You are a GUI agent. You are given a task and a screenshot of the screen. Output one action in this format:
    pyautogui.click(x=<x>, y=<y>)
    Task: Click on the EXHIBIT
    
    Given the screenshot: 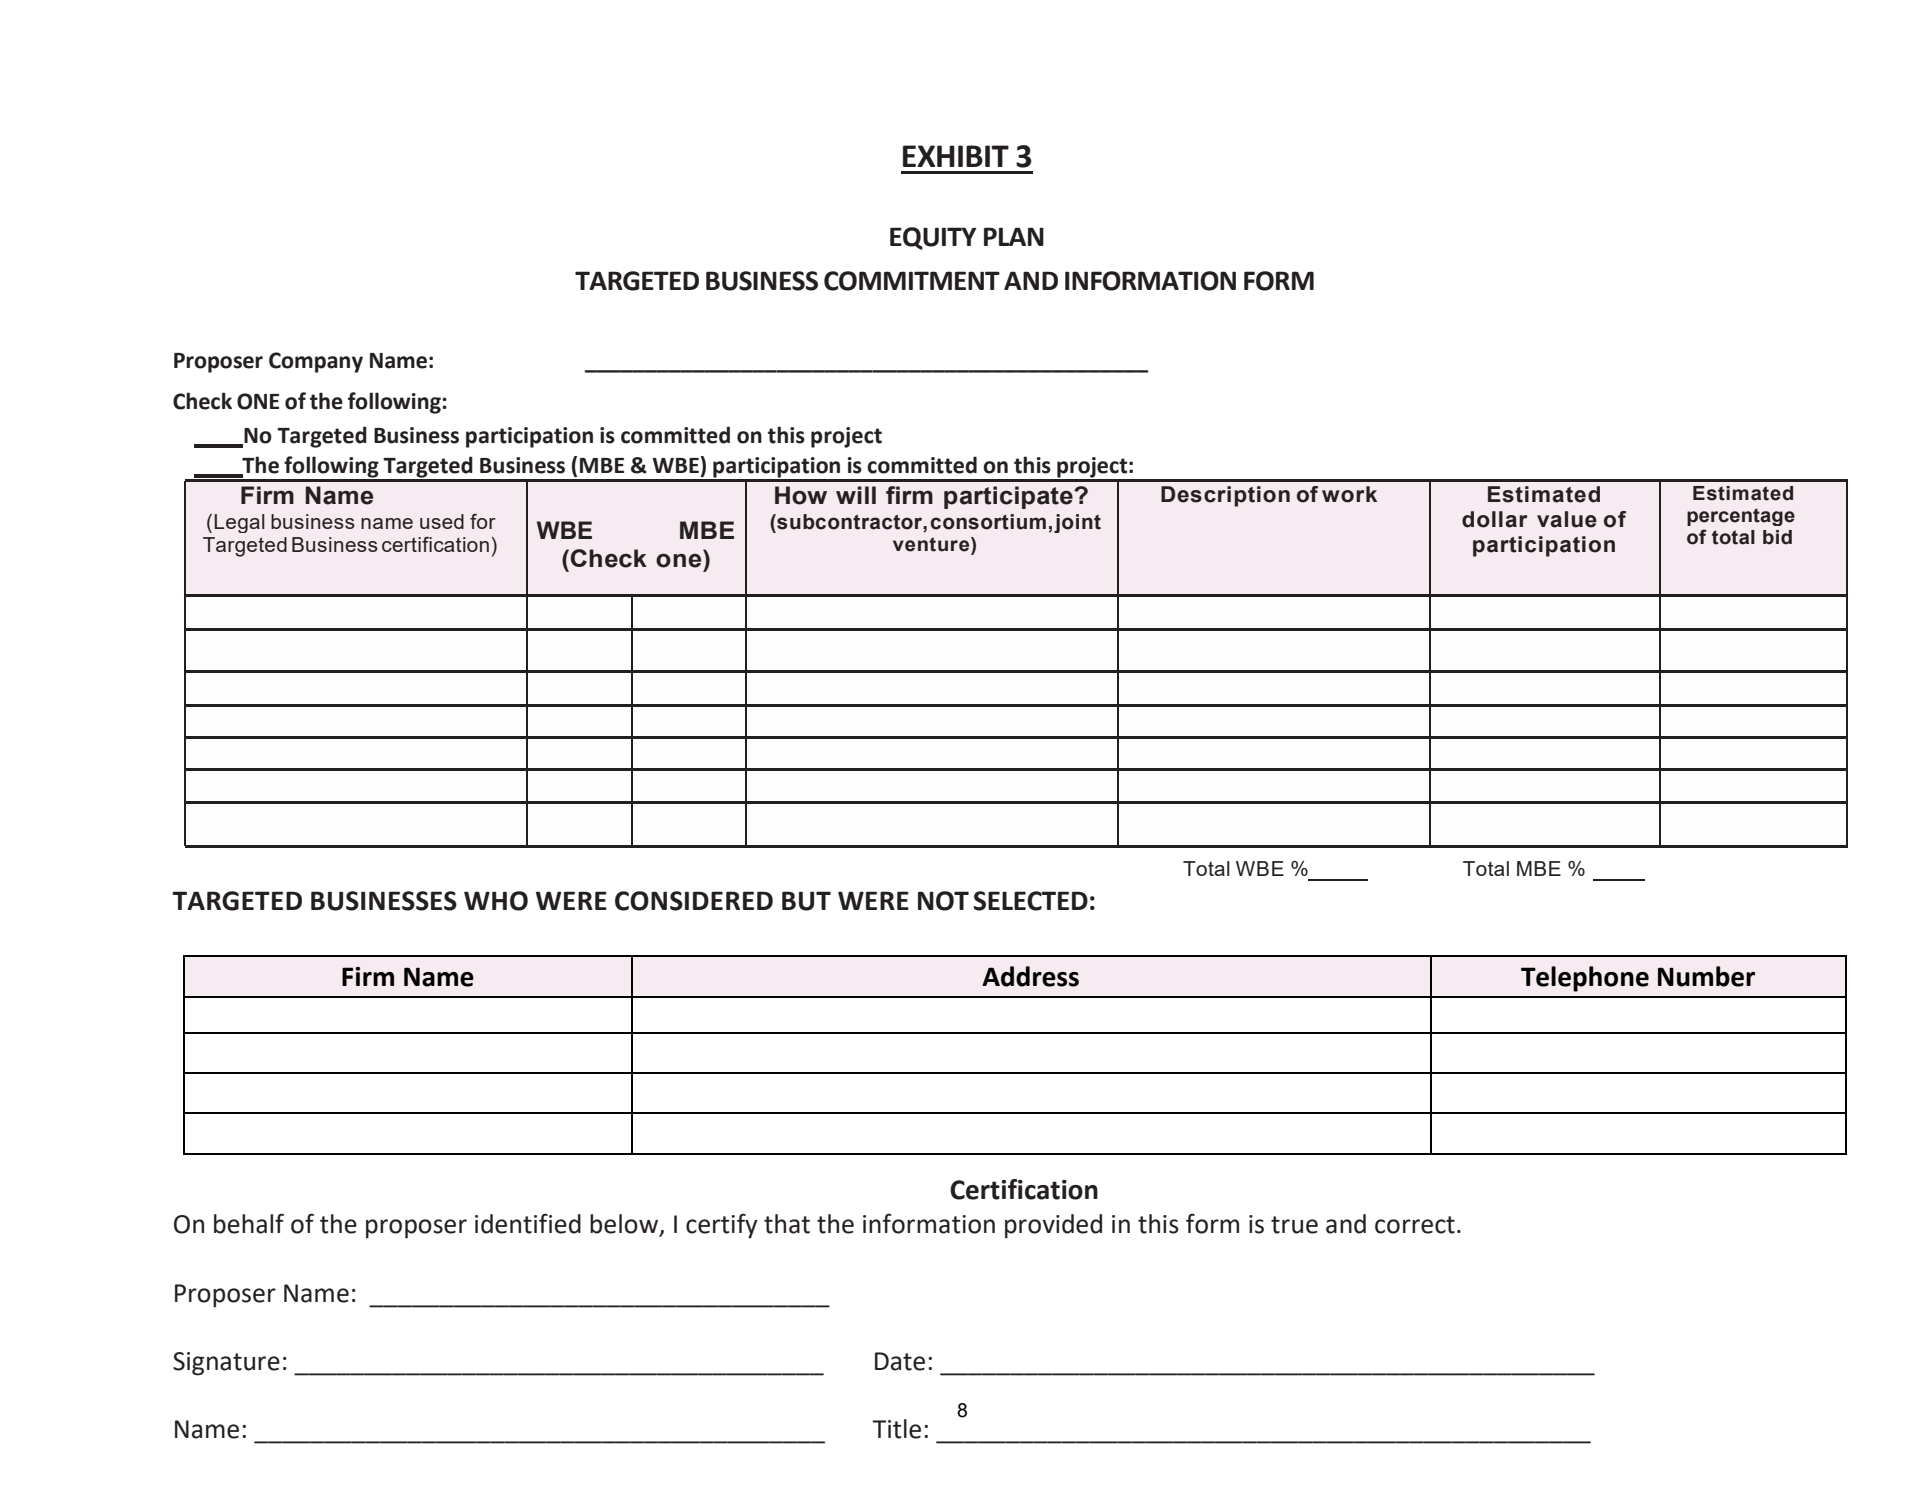 What is the action you would take?
    pyautogui.click(x=956, y=156)
